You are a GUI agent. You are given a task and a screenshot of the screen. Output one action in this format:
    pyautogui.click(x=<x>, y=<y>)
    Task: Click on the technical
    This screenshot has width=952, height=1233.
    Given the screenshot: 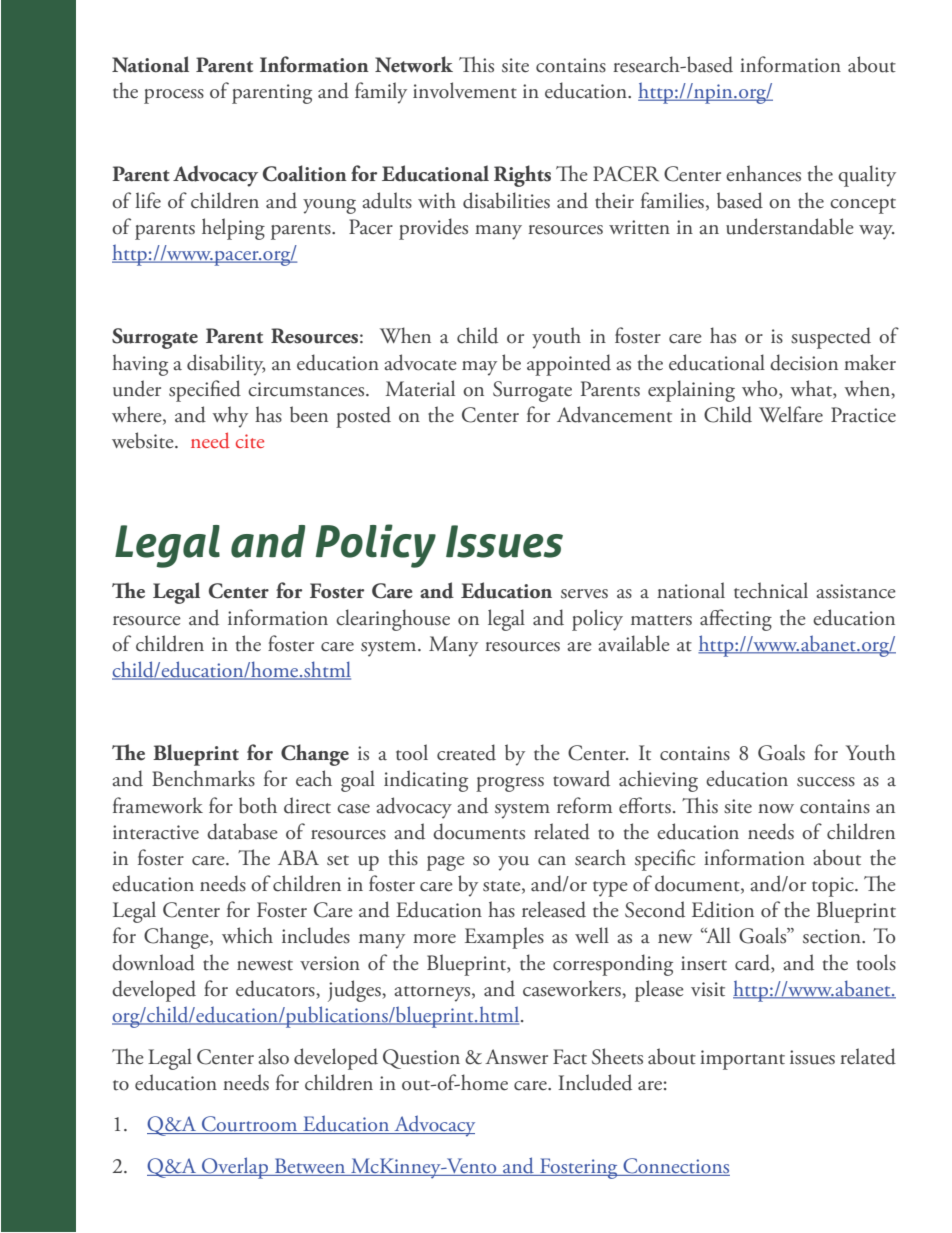 What is the action you would take?
    pyautogui.click(x=771, y=590)
